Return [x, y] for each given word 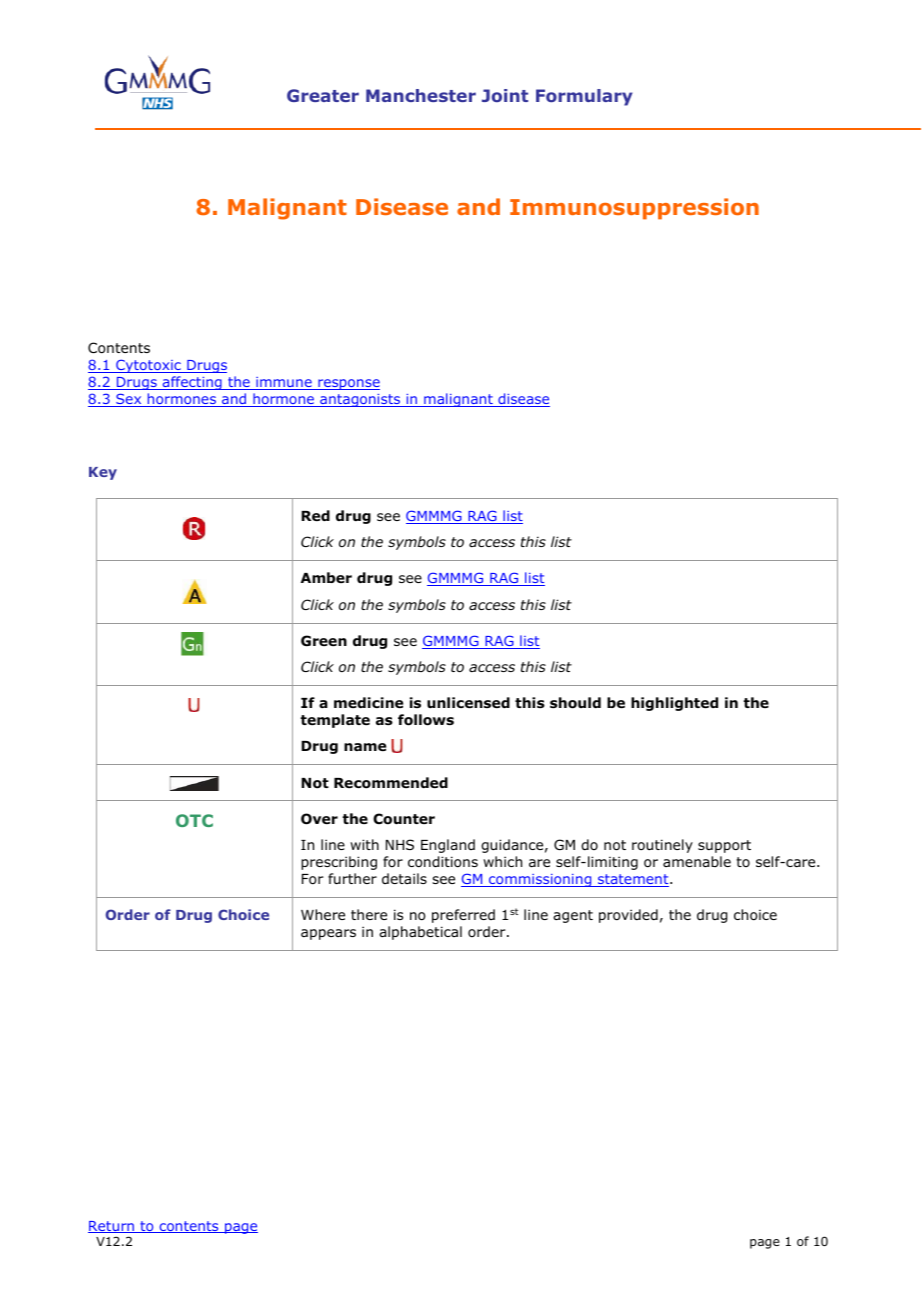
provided [628, 916]
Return [112, 1227]
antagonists [360, 400]
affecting [192, 383]
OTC [194, 820]
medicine [368, 702]
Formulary [584, 97]
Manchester [421, 95]
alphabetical [420, 933]
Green [324, 641]
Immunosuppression [634, 209]
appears [328, 934]
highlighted [674, 704]
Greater [323, 95]
